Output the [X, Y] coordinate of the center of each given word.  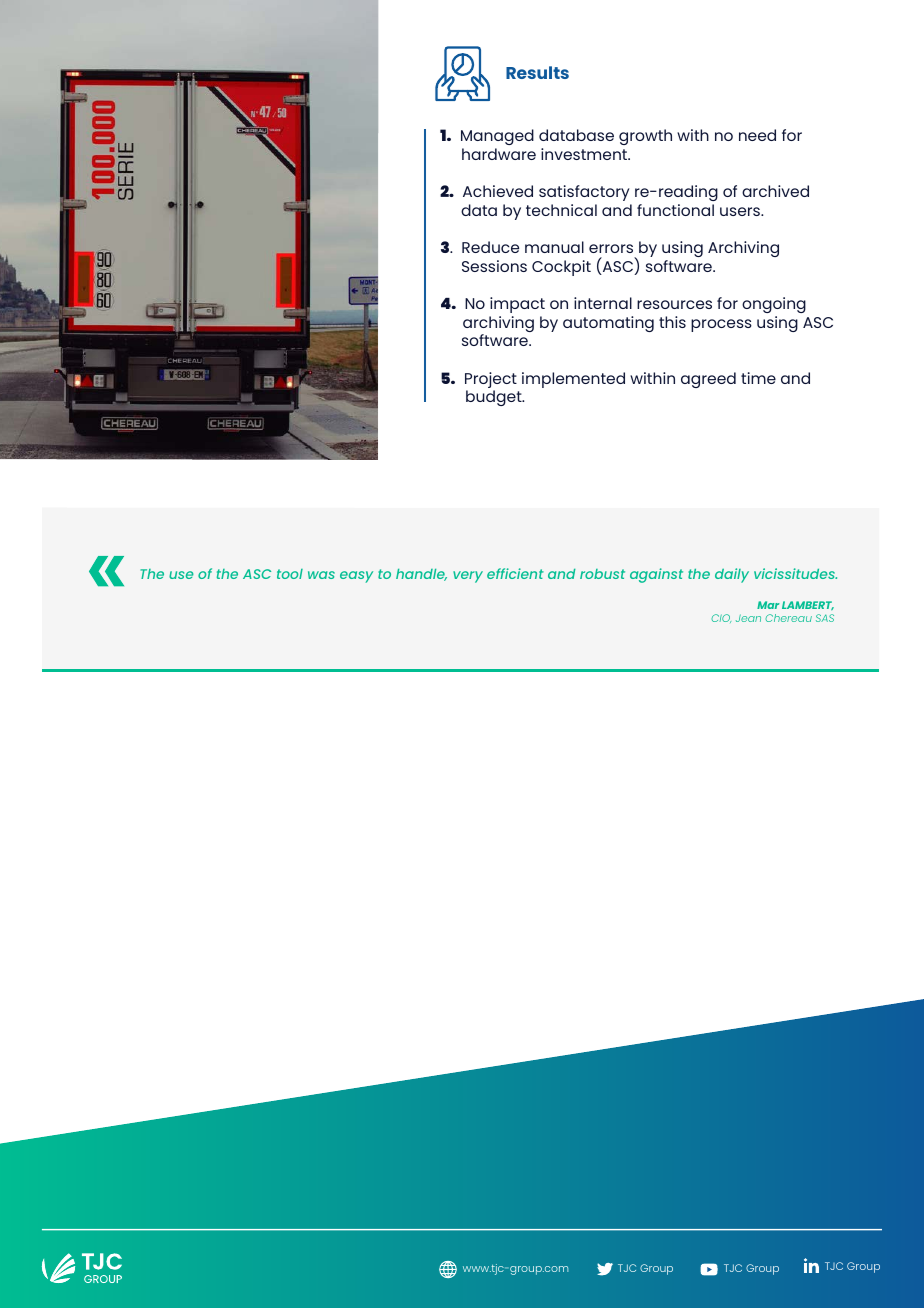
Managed [497, 139]
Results [537, 72]
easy [356, 577]
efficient [515, 573]
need [757, 135]
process [721, 325]
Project [491, 381]
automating [608, 324]
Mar [768, 605]
